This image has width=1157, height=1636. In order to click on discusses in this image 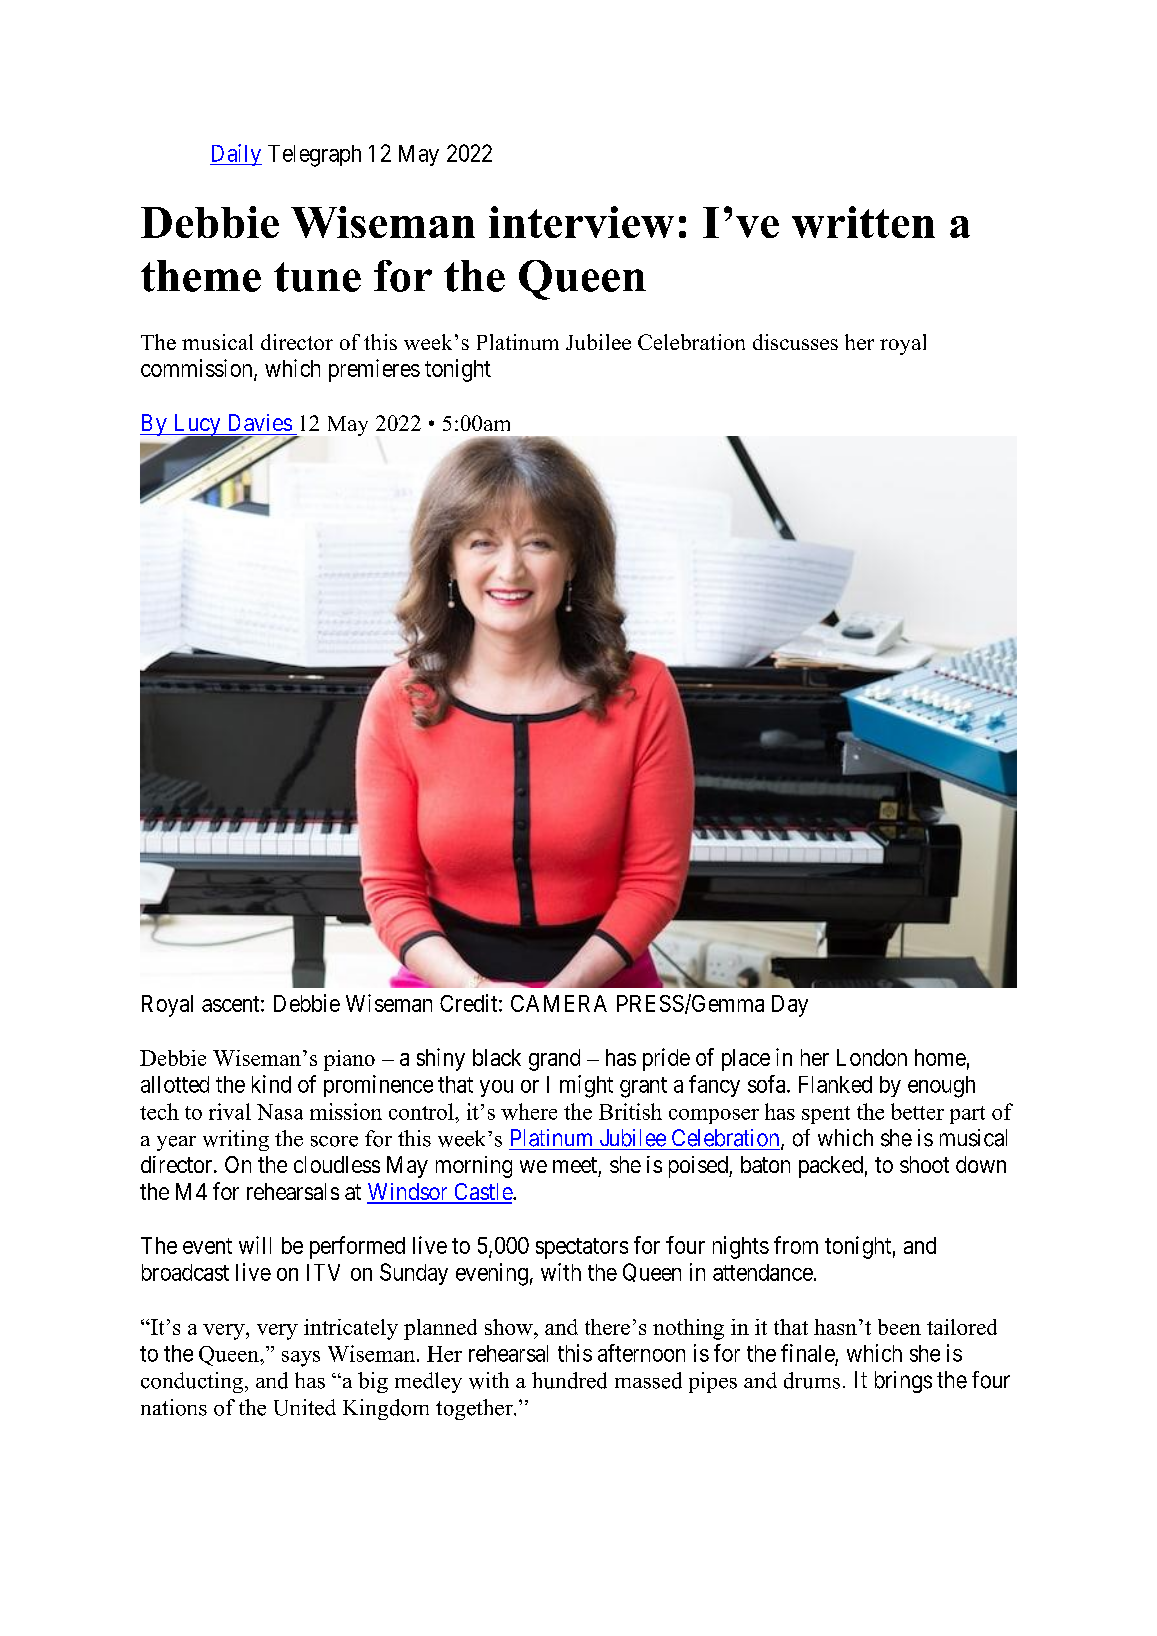, I will do `click(795, 342)`.
